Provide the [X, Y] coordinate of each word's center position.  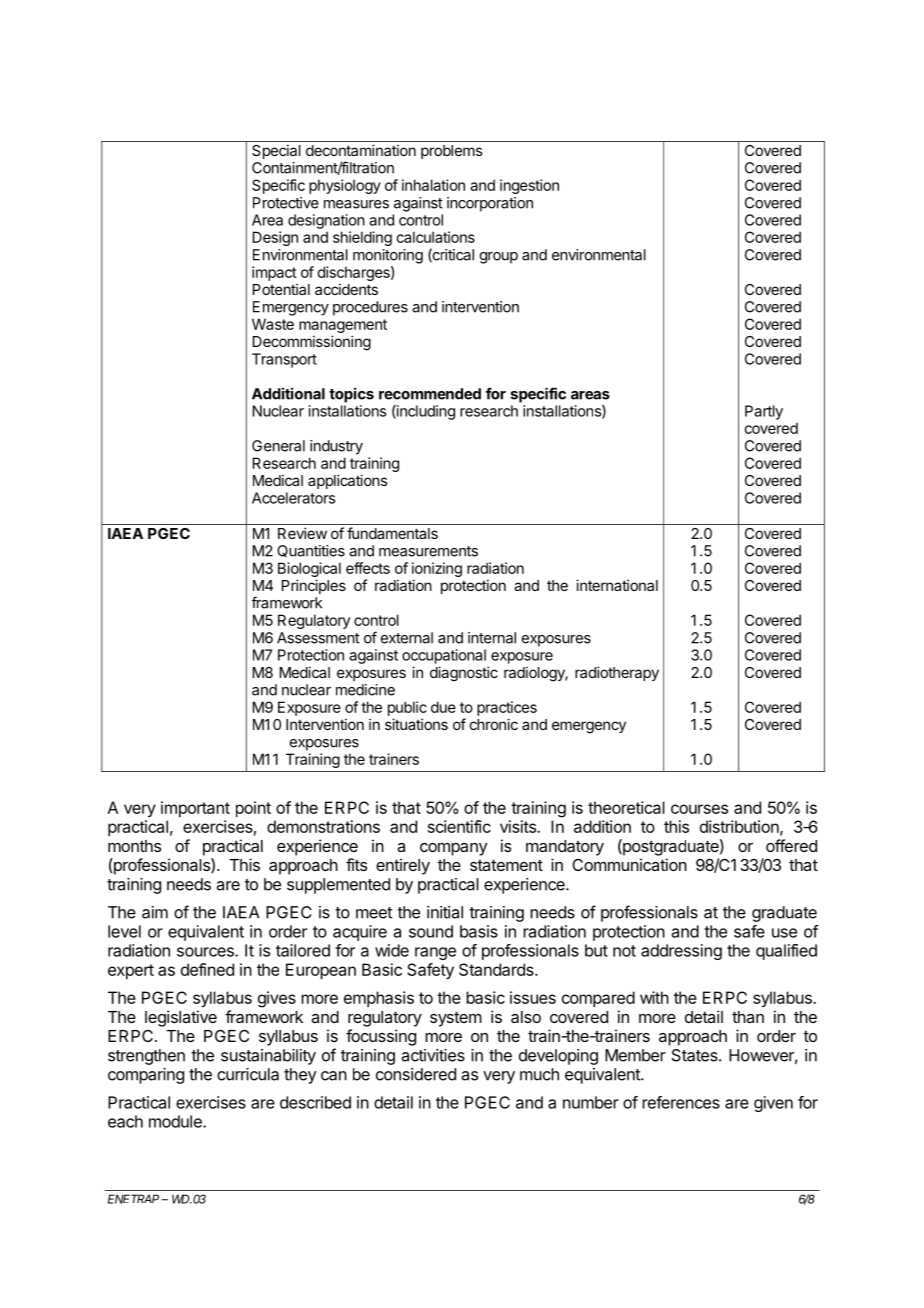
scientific [459, 826]
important [195, 809]
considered [416, 1074]
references [681, 1102]
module [176, 1121]
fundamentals [392, 533]
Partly [764, 412]
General [278, 446]
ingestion [529, 186]
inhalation [433, 185]
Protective [286, 203]
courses [699, 809]
